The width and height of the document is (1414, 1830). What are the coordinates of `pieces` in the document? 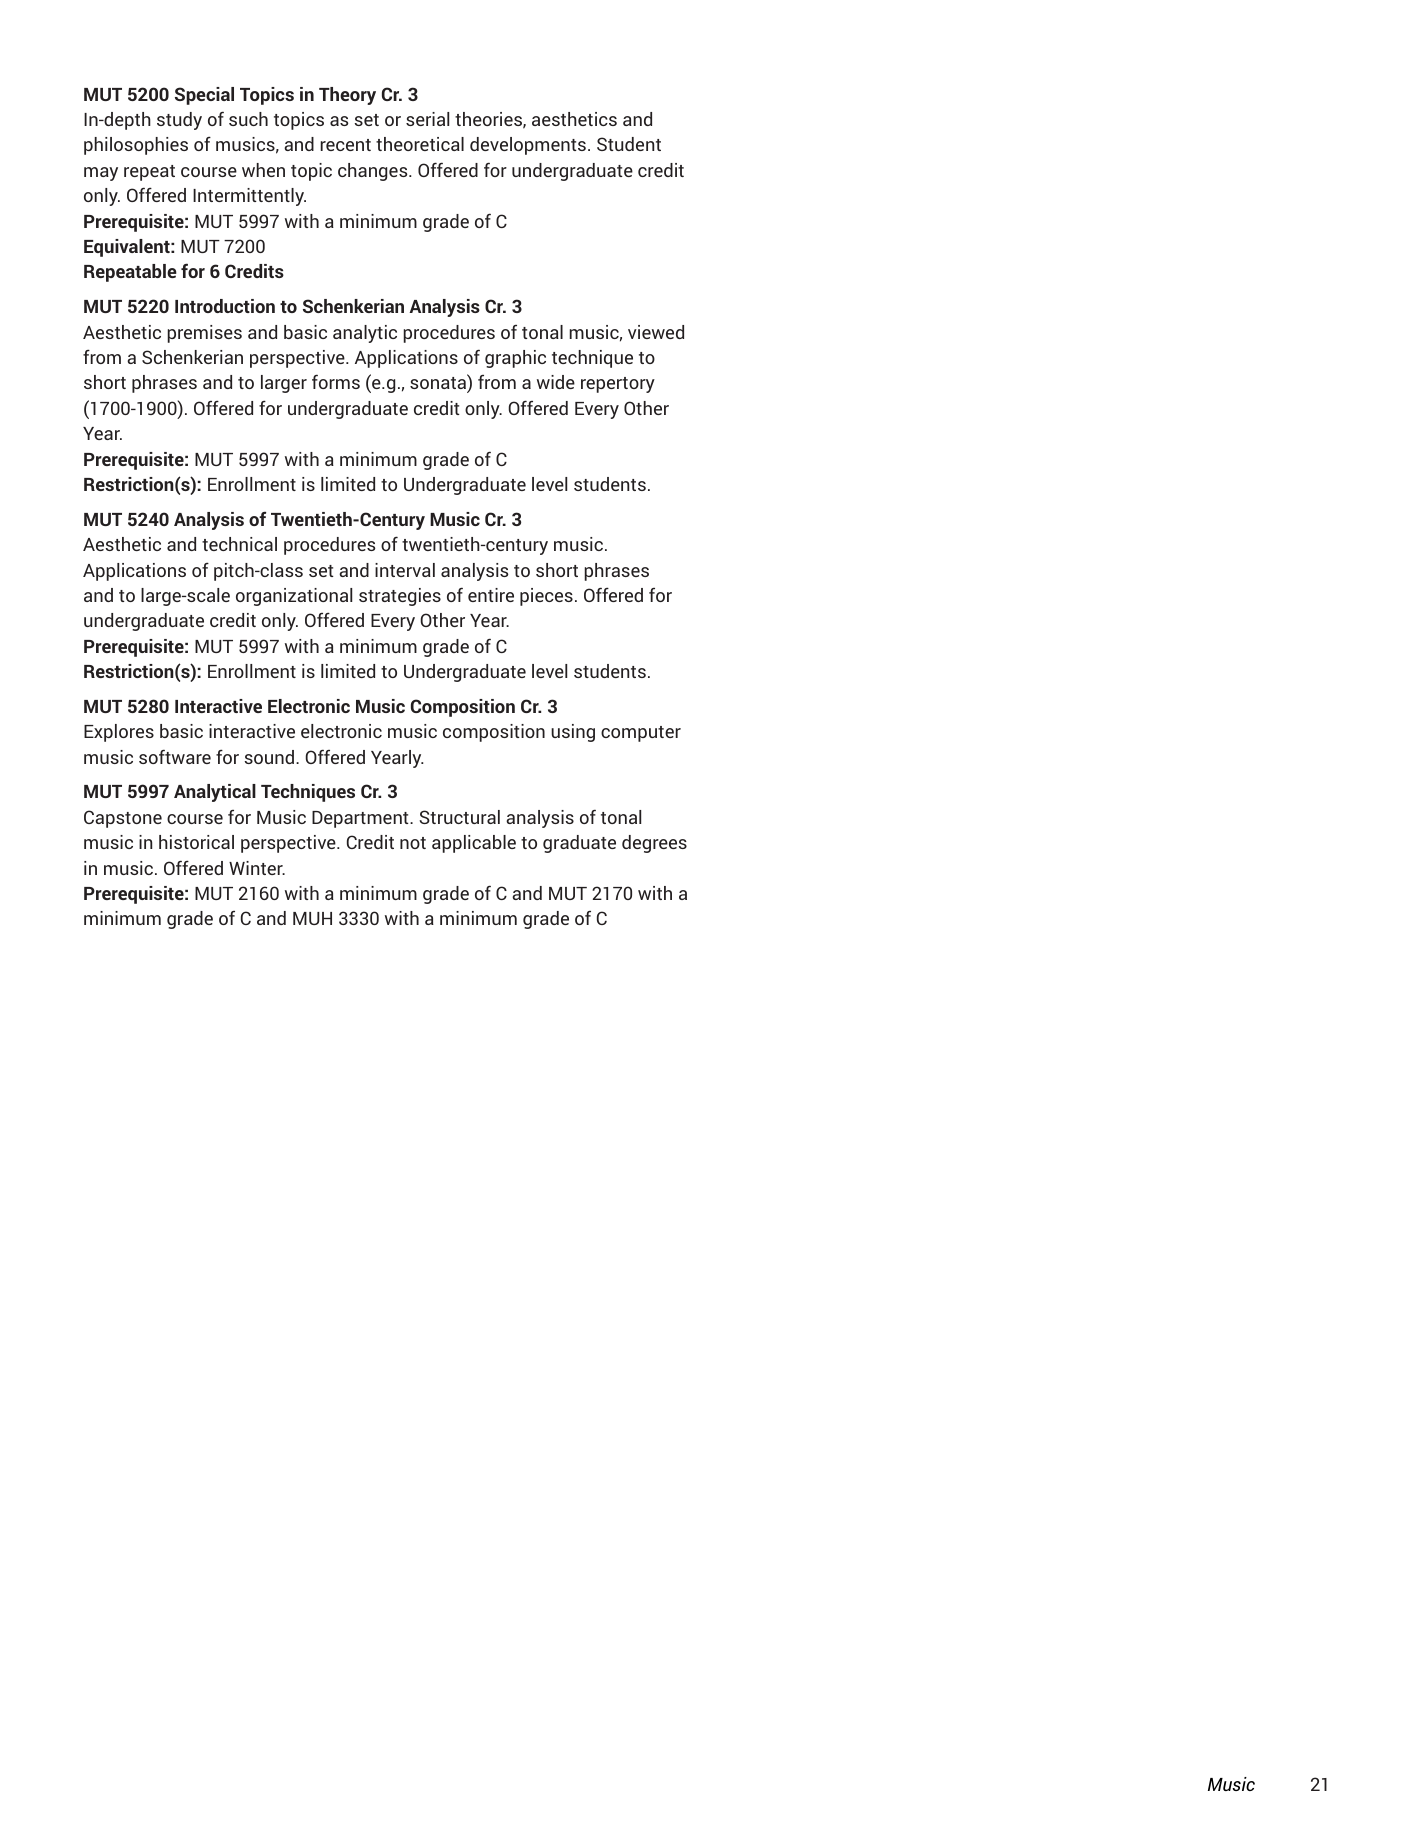 It's located at (546, 597).
